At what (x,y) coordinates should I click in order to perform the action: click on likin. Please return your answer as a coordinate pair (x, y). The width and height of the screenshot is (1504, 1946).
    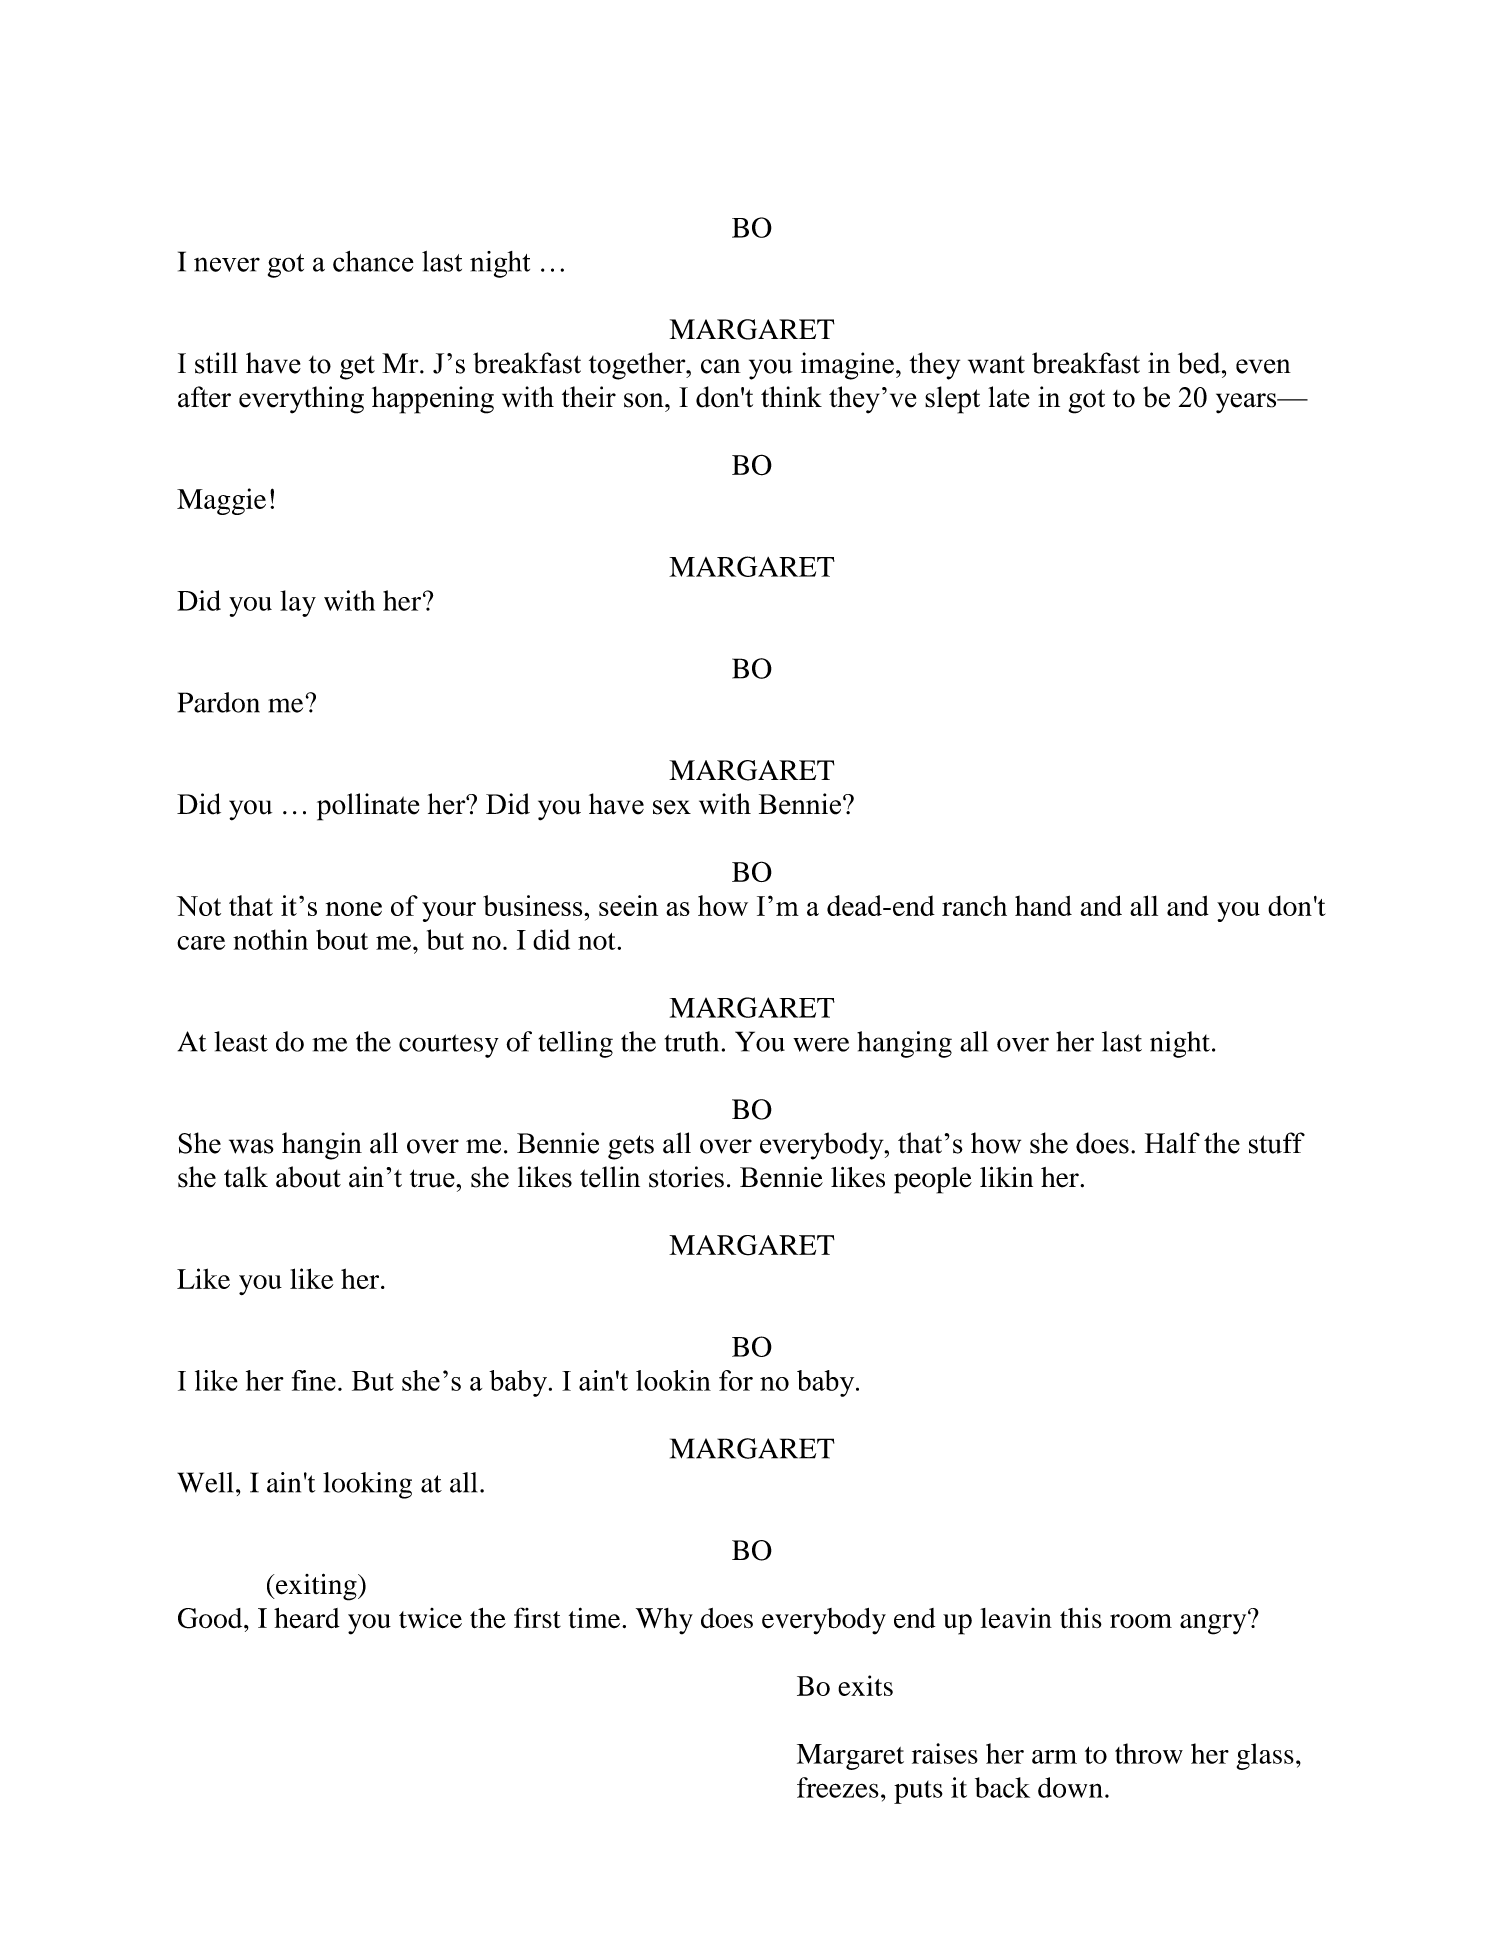
    Looking at the image, I should click on (1006, 1176).
